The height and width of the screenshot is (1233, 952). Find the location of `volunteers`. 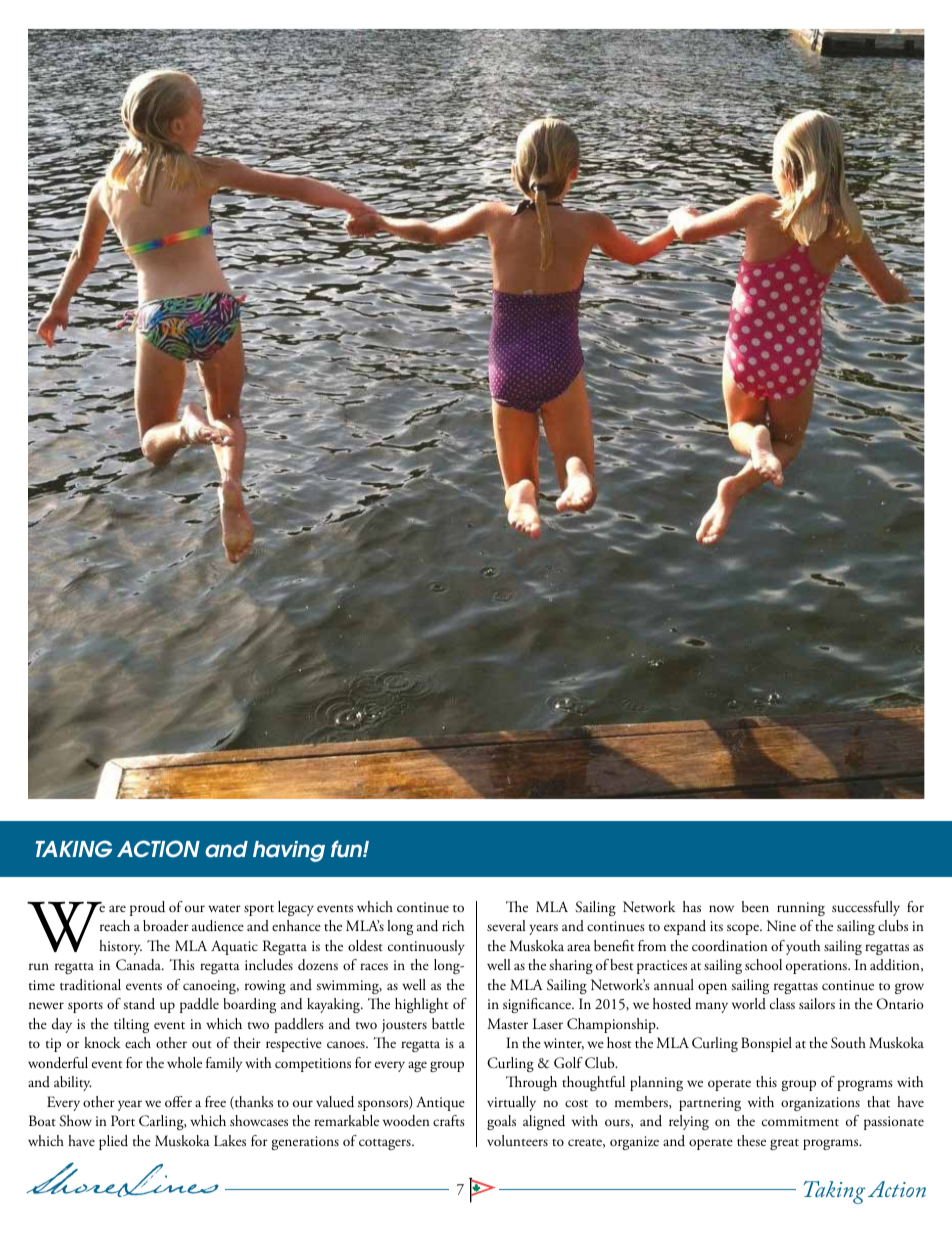

volunteers is located at coordinates (517, 1140).
